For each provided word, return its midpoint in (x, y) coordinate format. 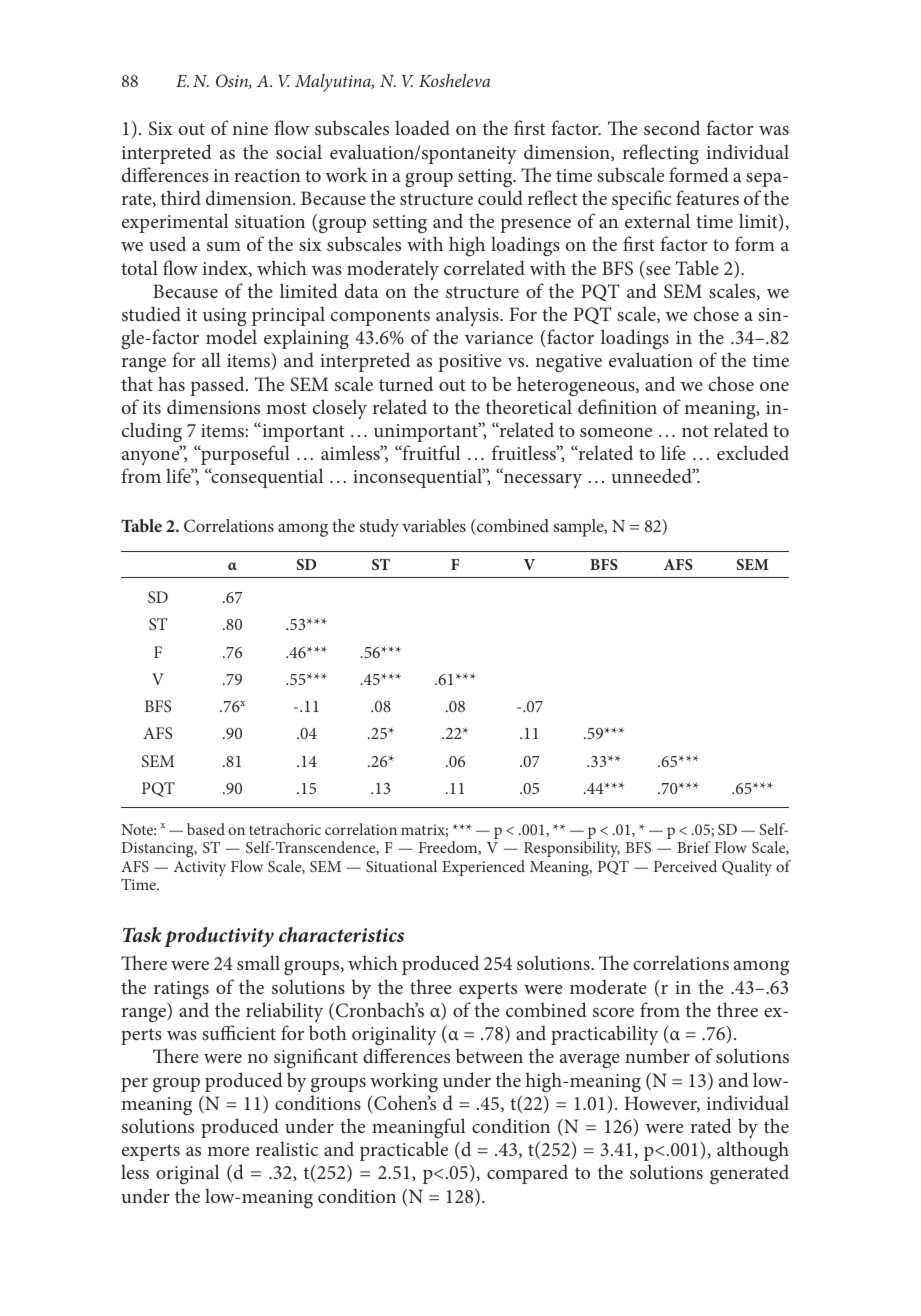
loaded (422, 127)
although (753, 1151)
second (672, 127)
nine (250, 128)
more (228, 1151)
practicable (404, 1151)
